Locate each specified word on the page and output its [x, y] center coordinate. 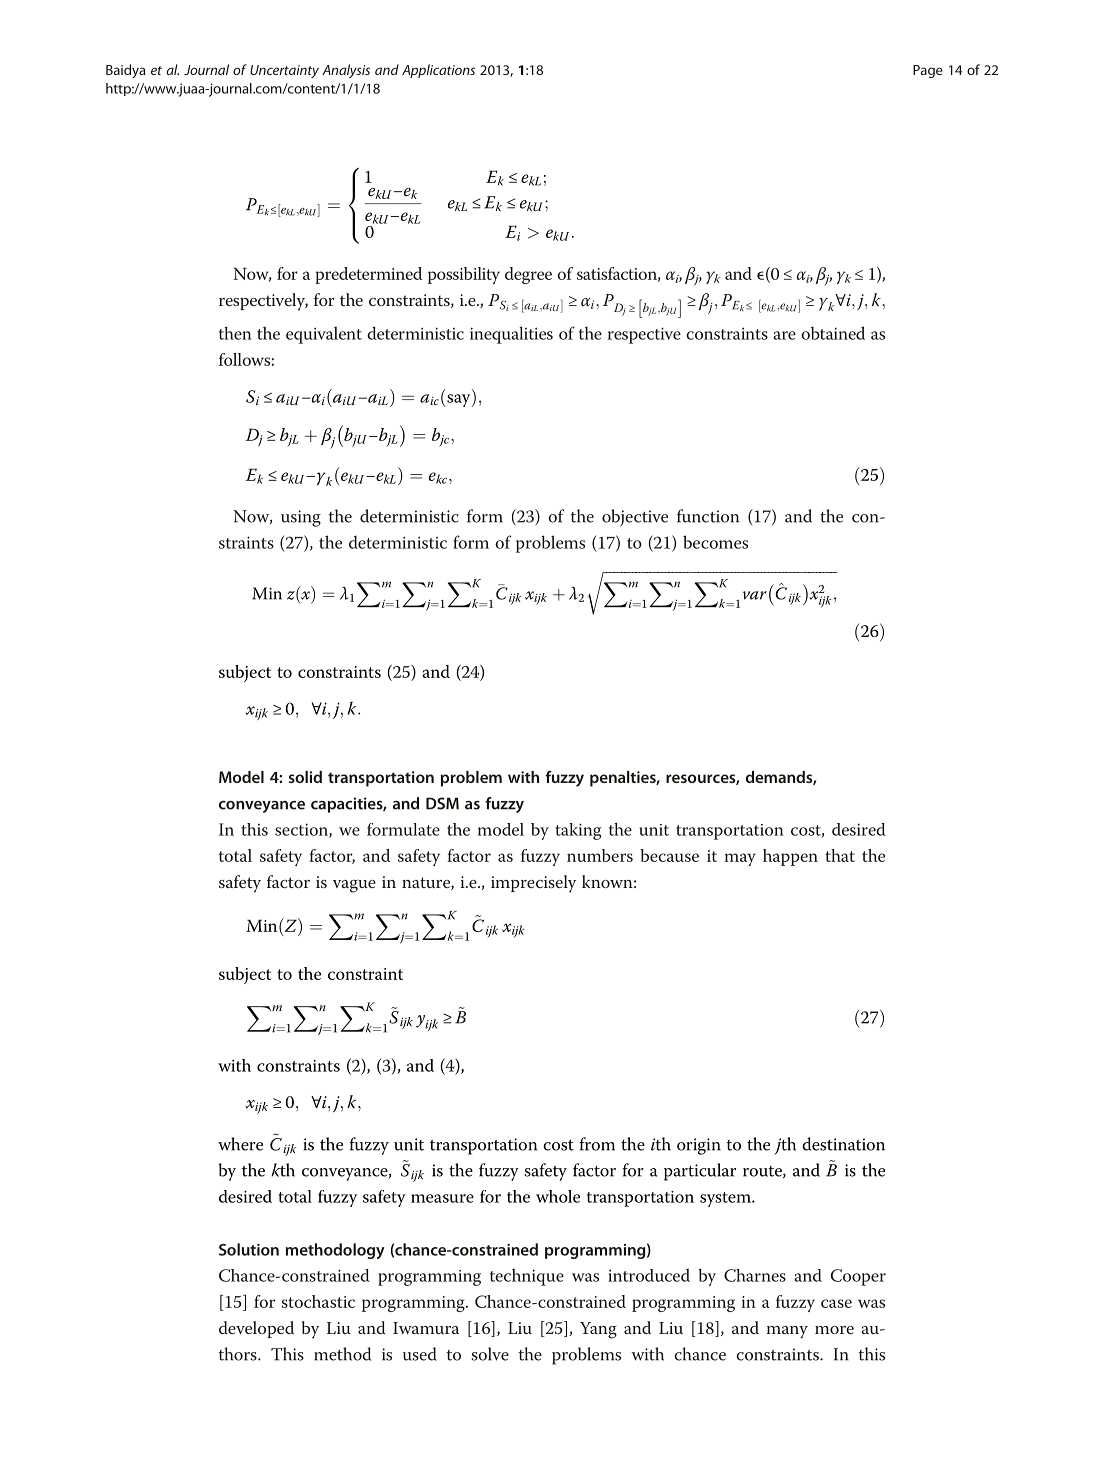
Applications [438, 71]
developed [256, 1329]
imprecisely [533, 884]
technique [527, 1277]
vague [354, 886]
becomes [715, 542]
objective [635, 518]
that [840, 855]
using [301, 518]
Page [928, 71]
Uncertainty [284, 71]
